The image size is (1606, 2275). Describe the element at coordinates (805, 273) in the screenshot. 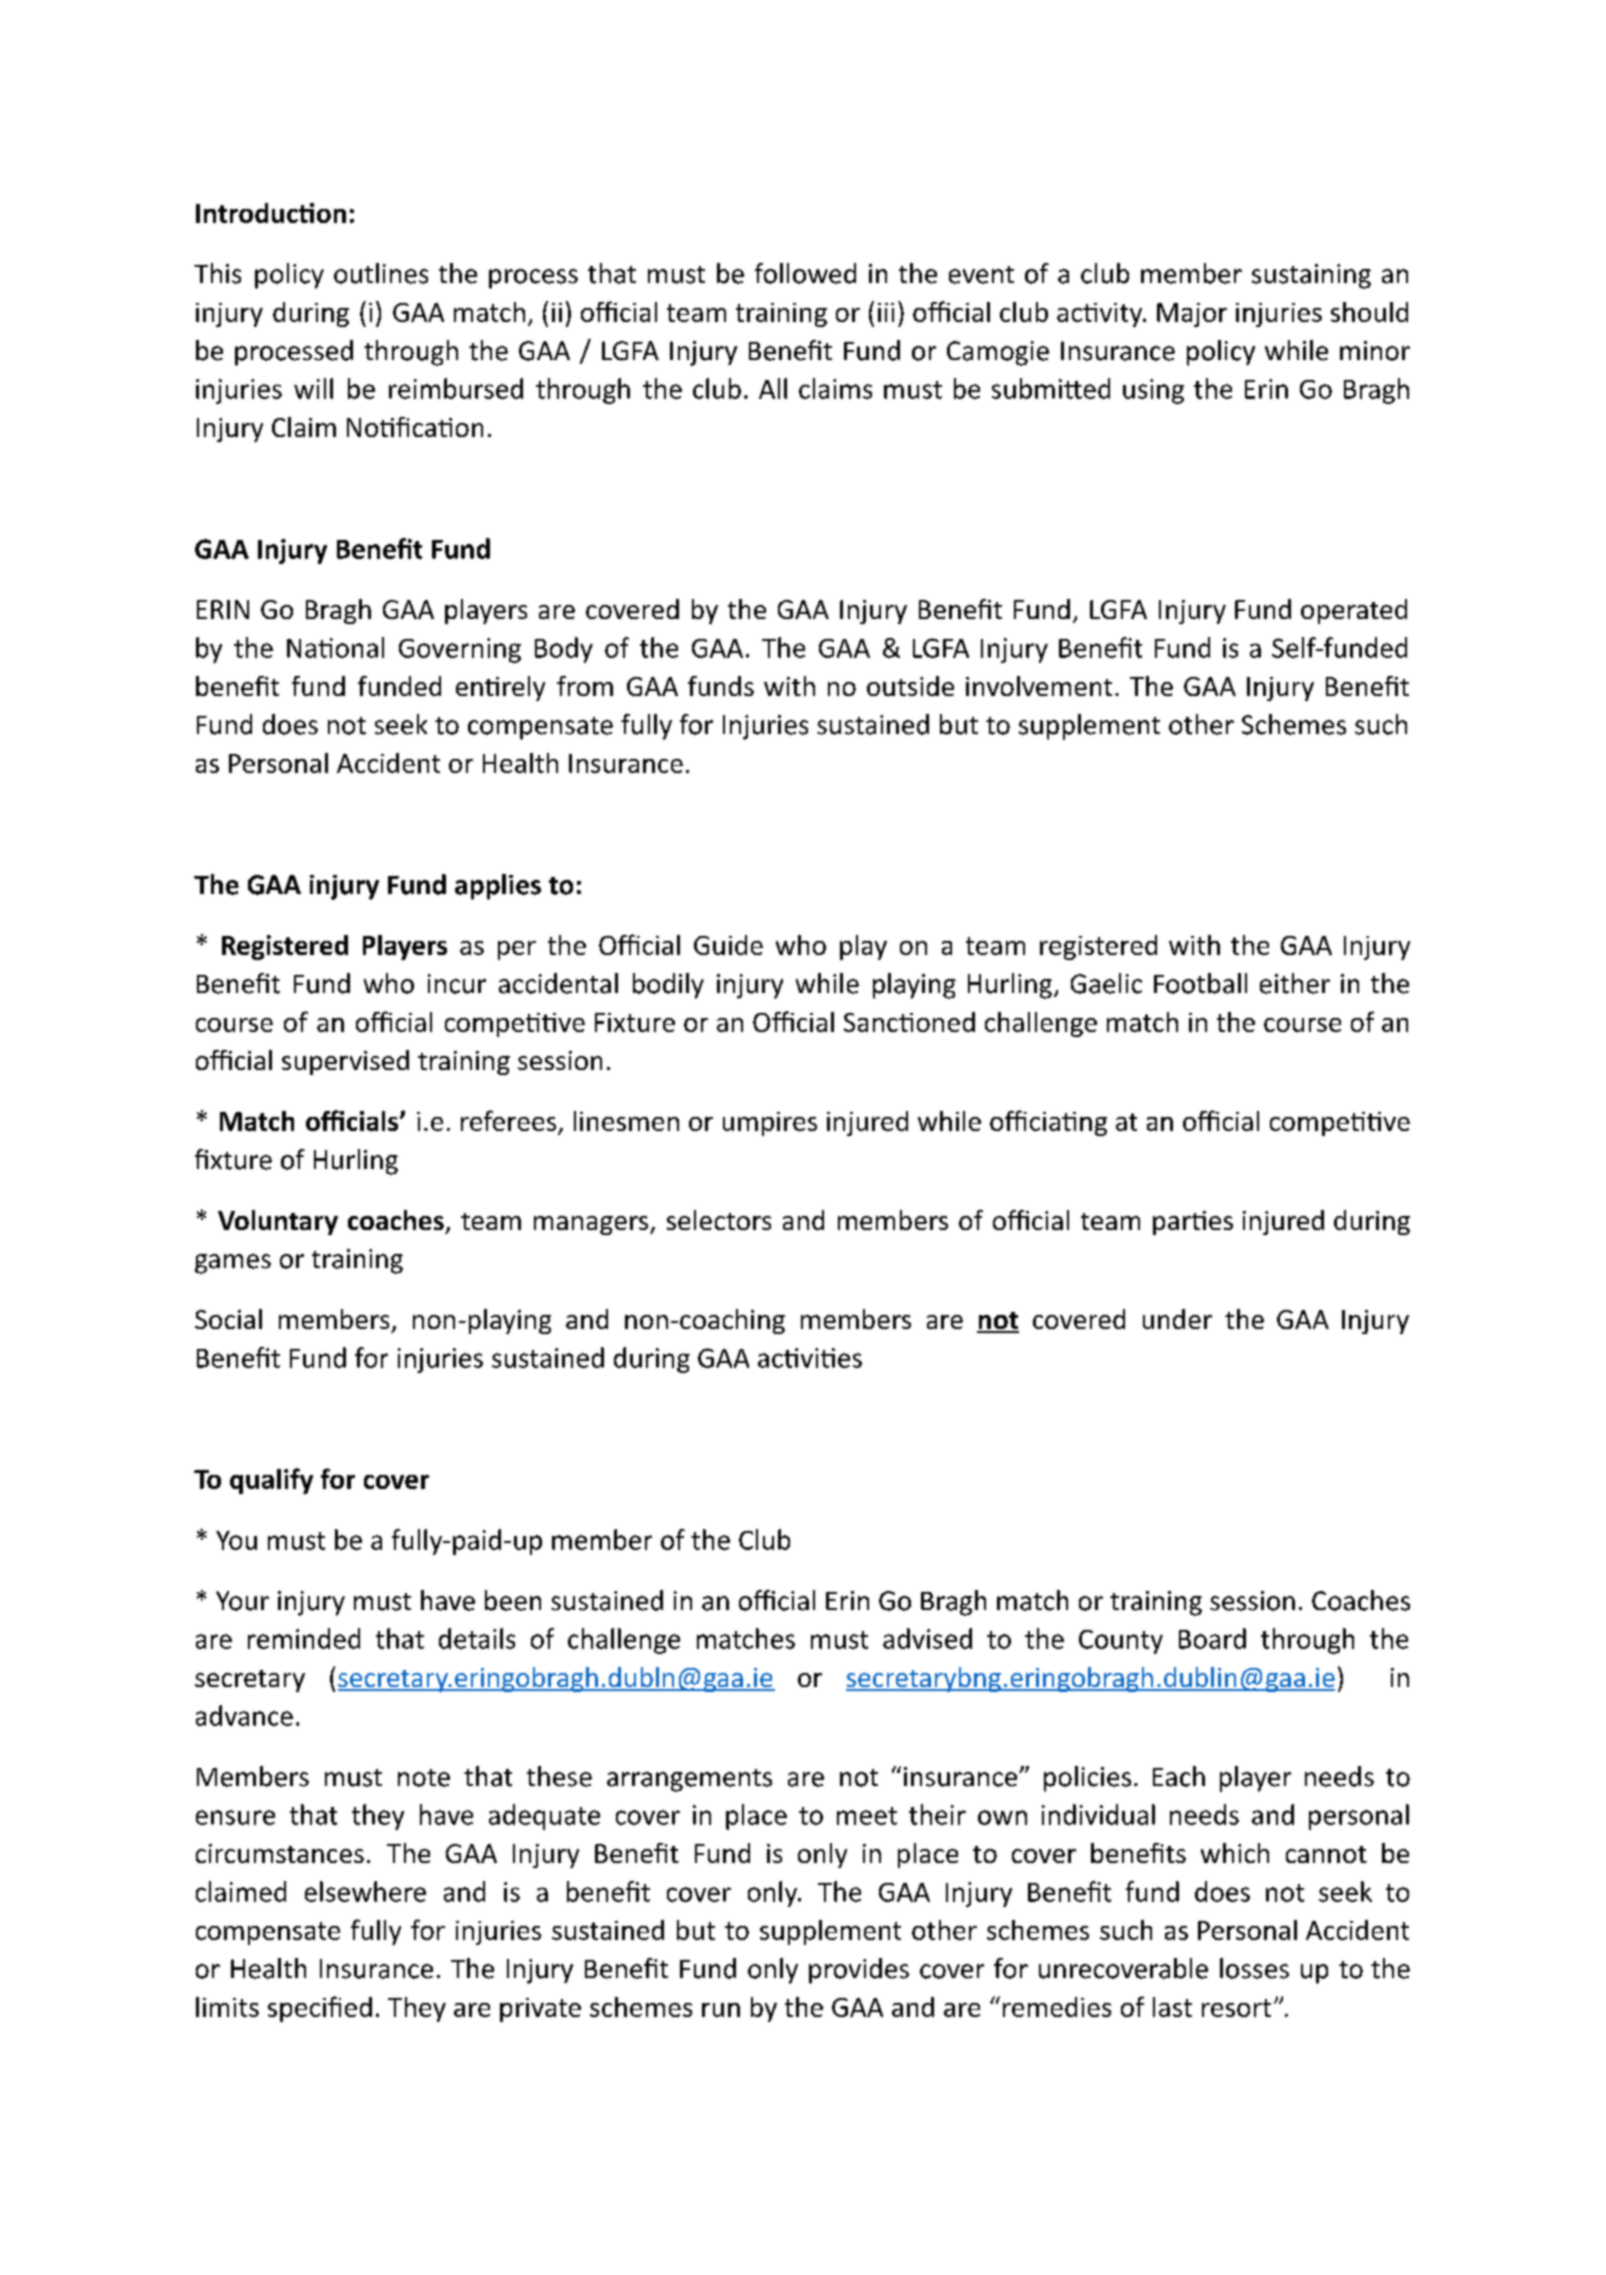

I see `followed` at that location.
